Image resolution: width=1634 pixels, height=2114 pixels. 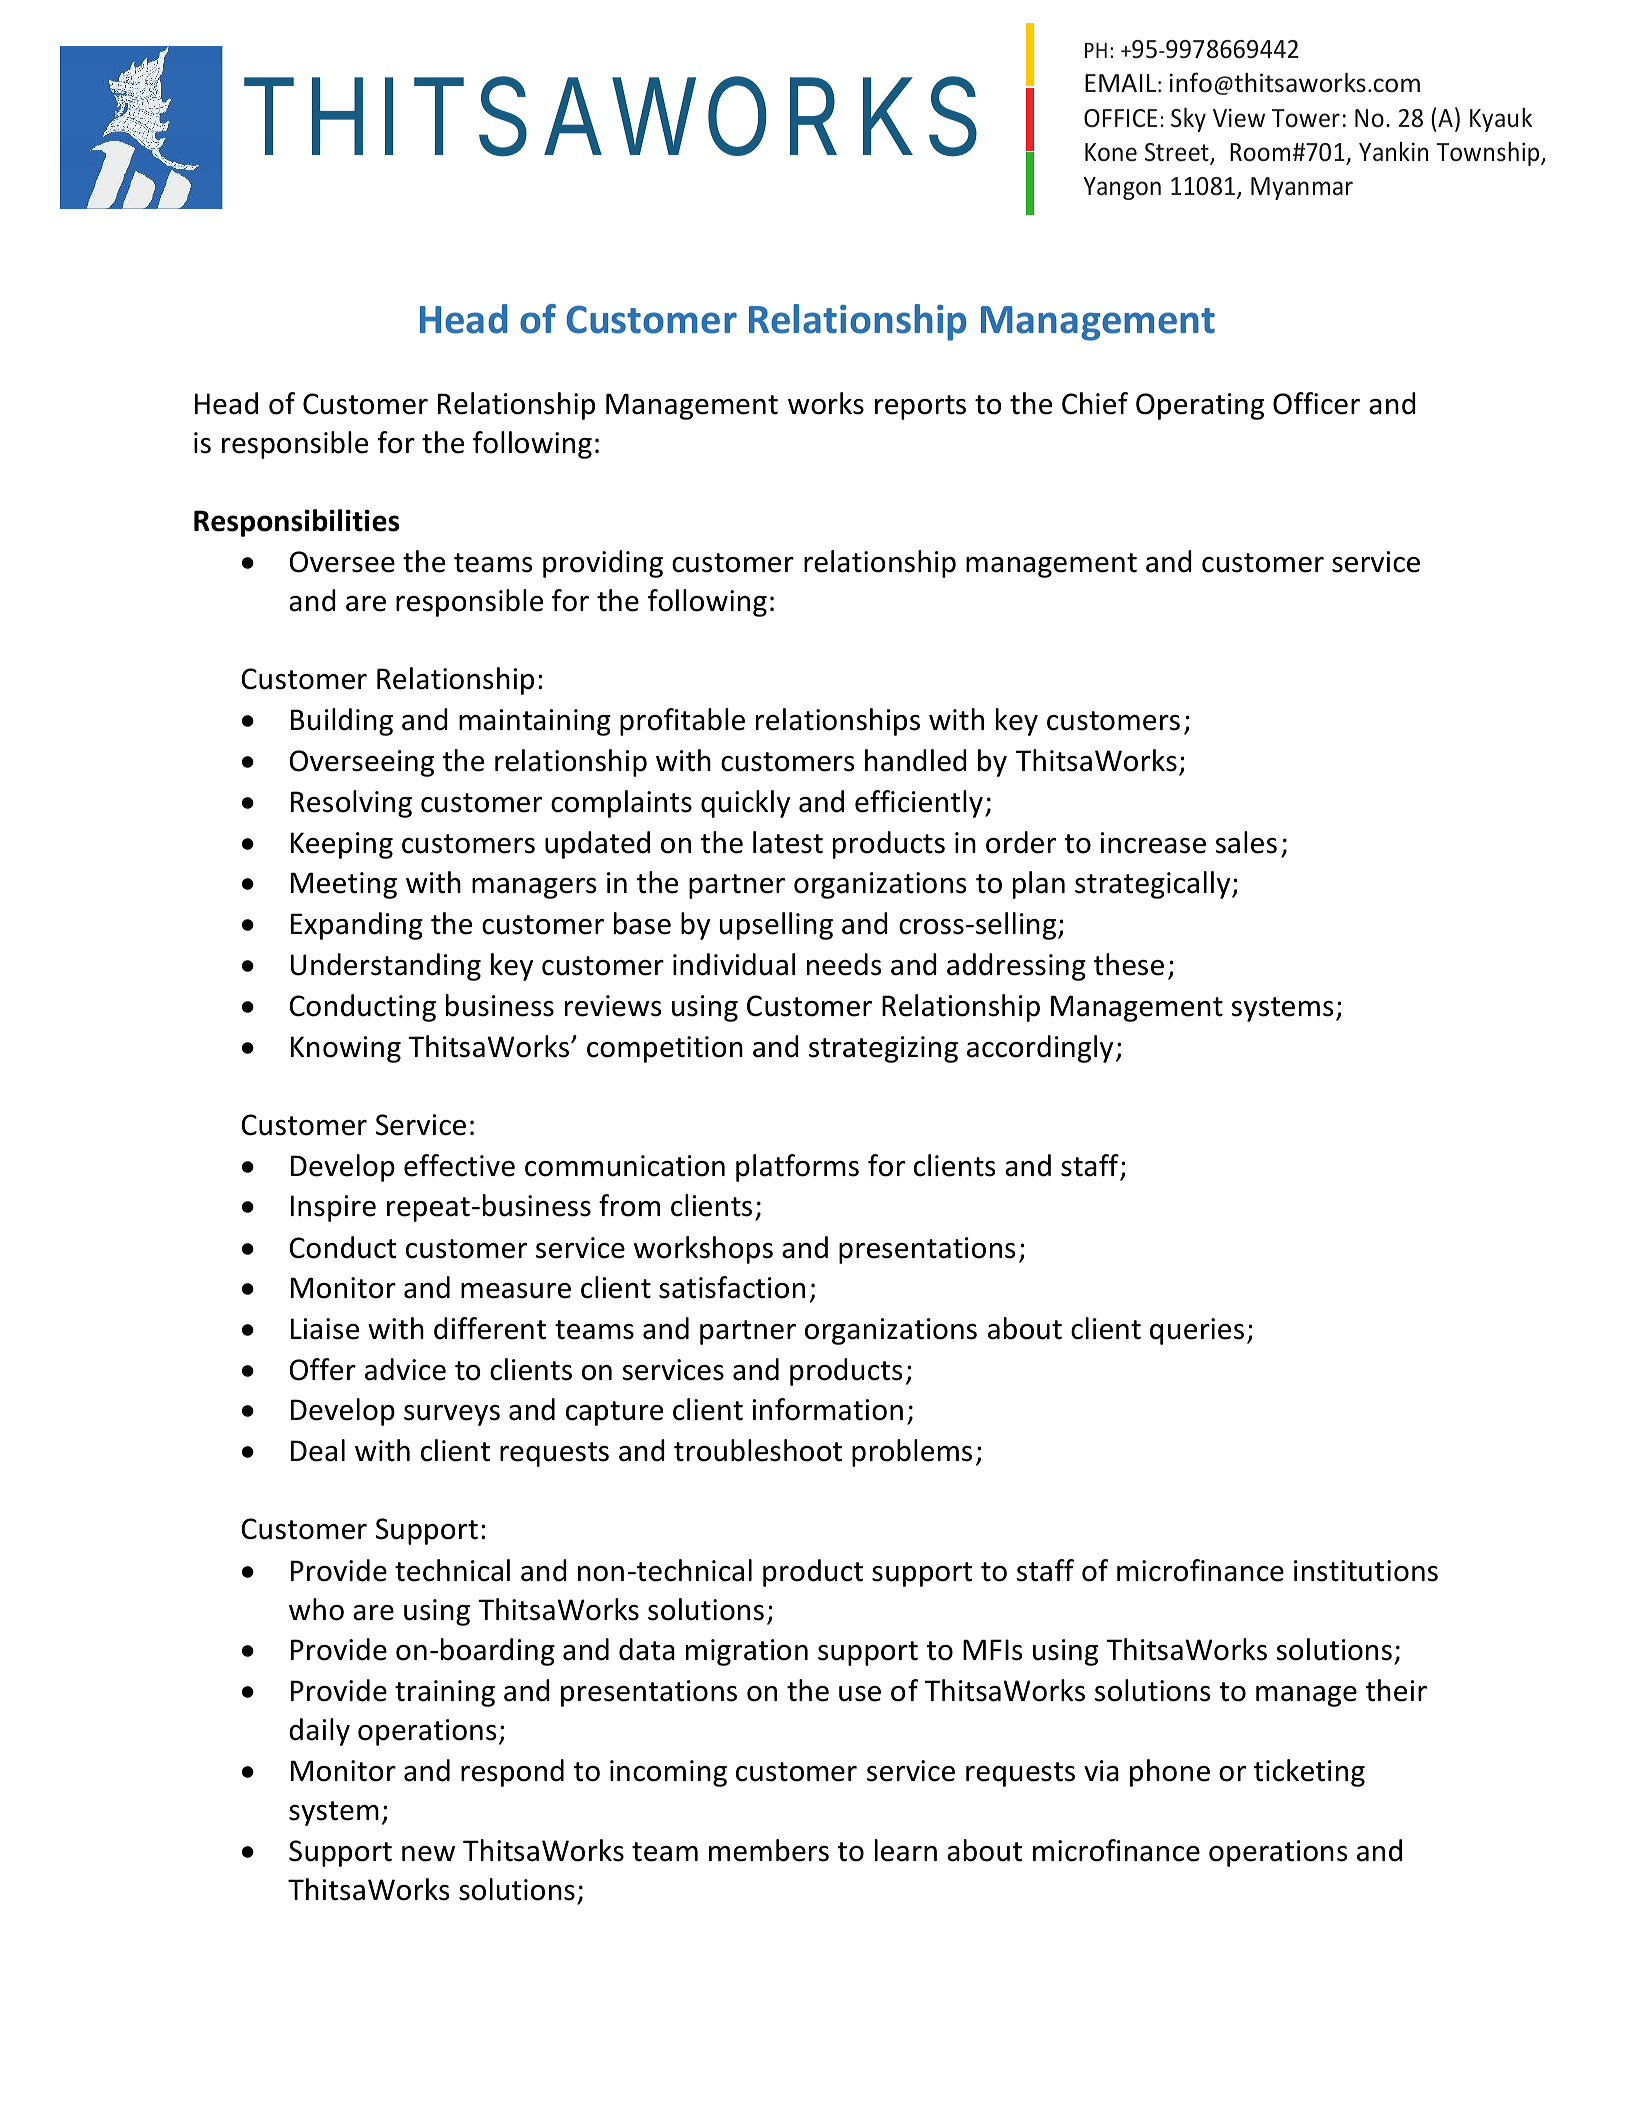 What do you see at coordinates (516, 1291) in the screenshot?
I see `measure` at bounding box center [516, 1291].
